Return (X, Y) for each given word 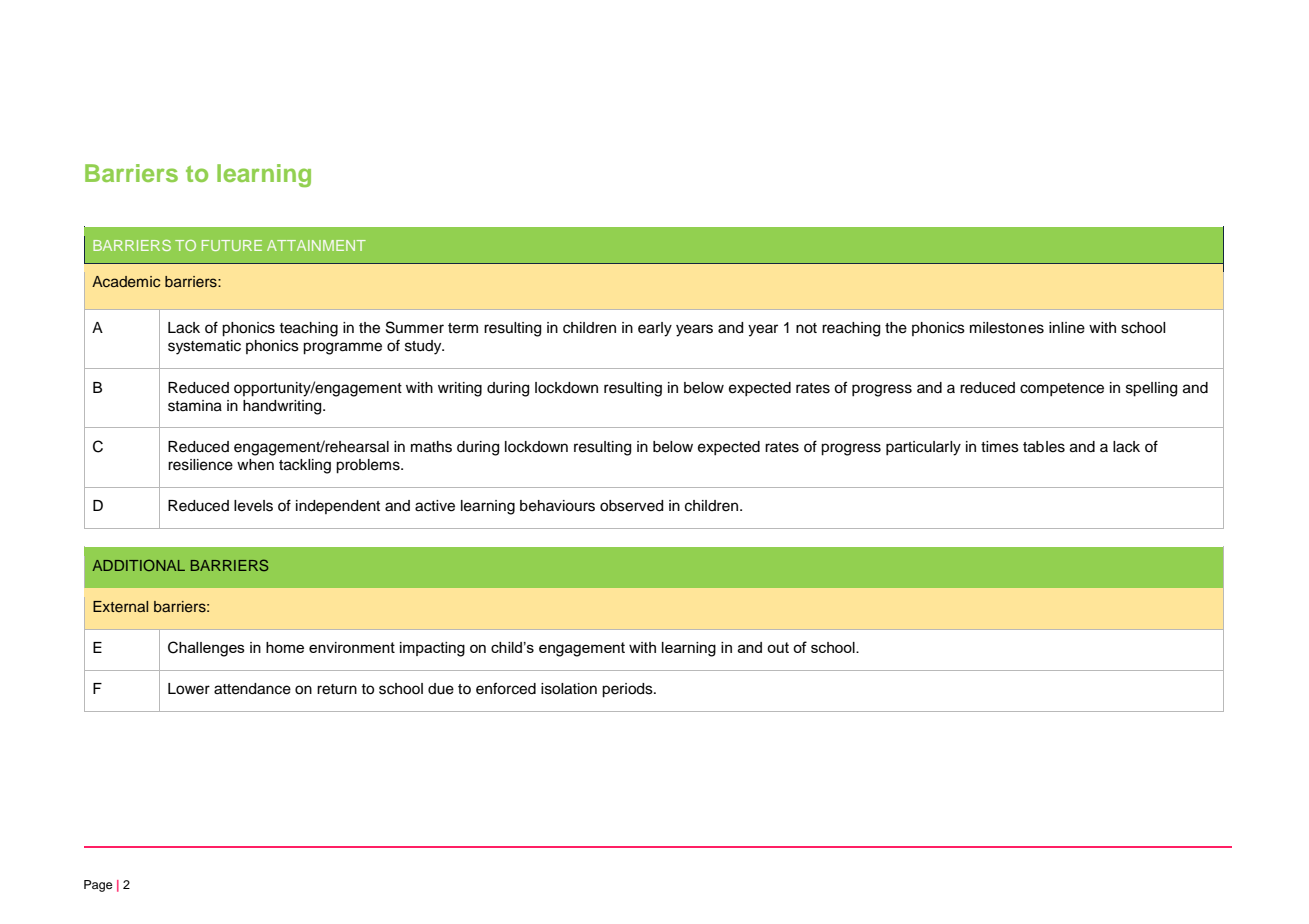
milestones (1007, 328)
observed (631, 506)
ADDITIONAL (139, 565)
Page (98, 886)
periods (628, 690)
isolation (569, 689)
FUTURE (232, 245)
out (778, 647)
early (655, 329)
